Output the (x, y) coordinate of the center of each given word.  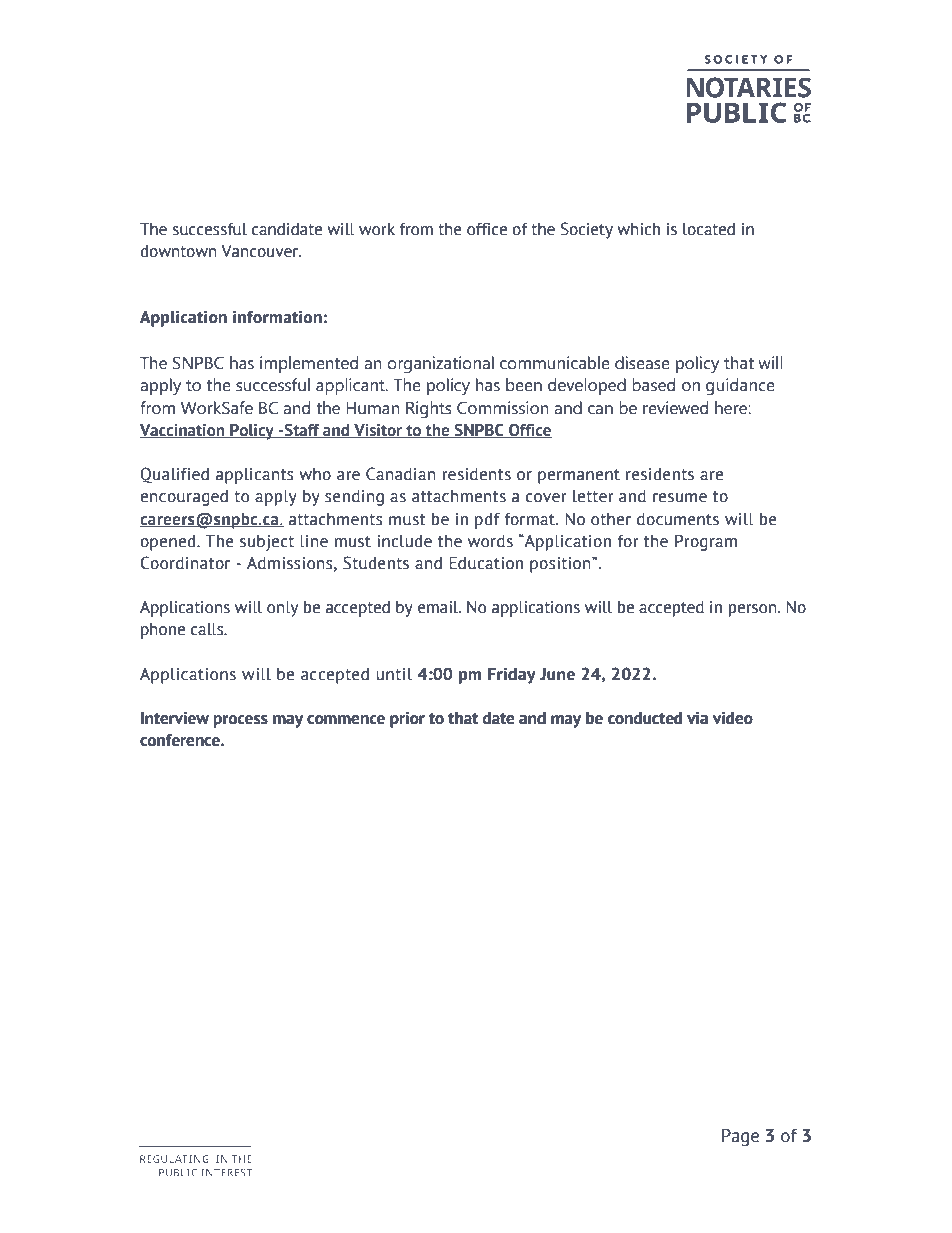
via (697, 718)
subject (267, 543)
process (241, 721)
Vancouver (261, 251)
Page (740, 1137)
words (490, 541)
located (709, 229)
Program (706, 543)
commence (346, 720)
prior (407, 719)
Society (587, 230)
